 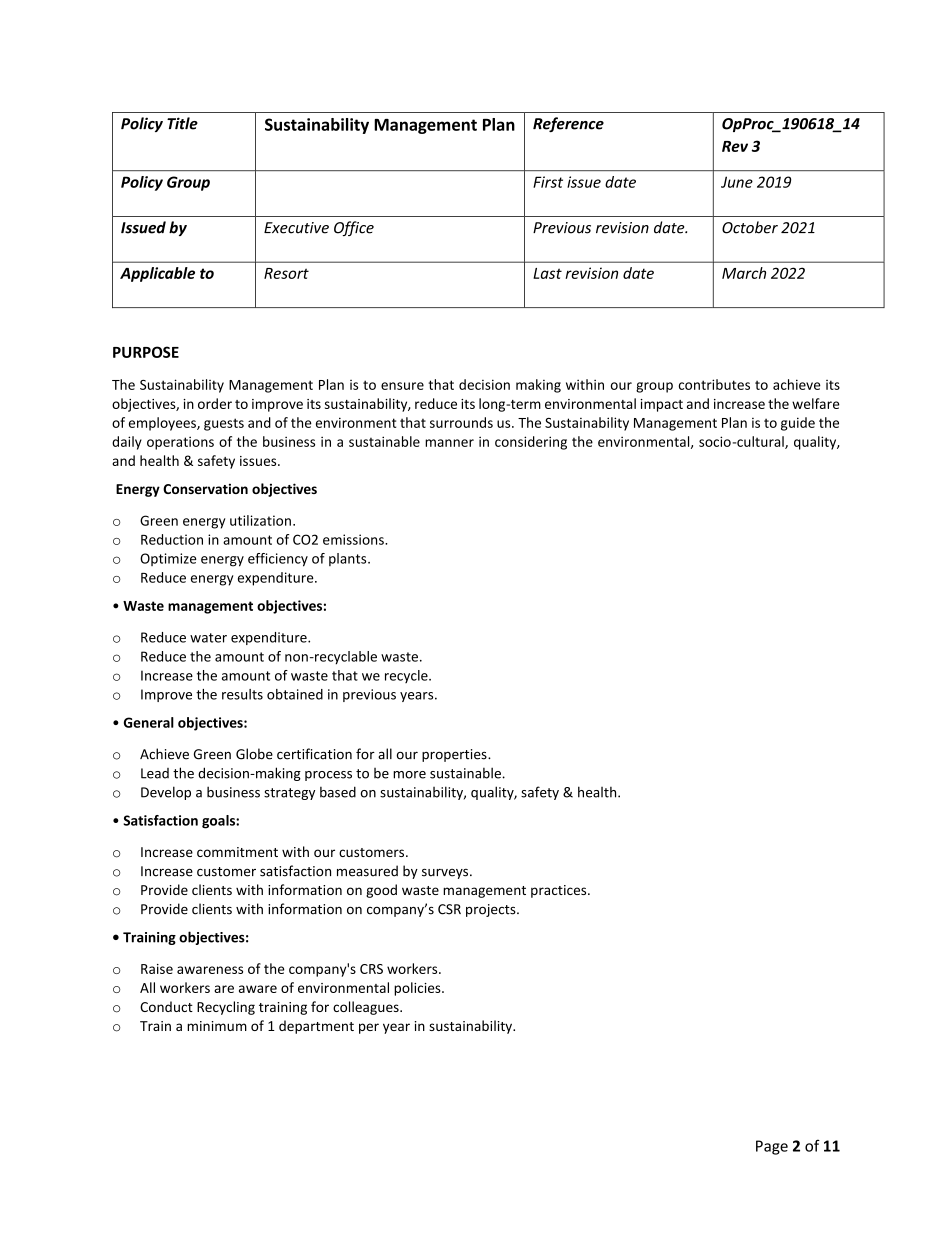 What do you see at coordinates (354, 539) in the screenshot?
I see `emissions` at bounding box center [354, 539].
